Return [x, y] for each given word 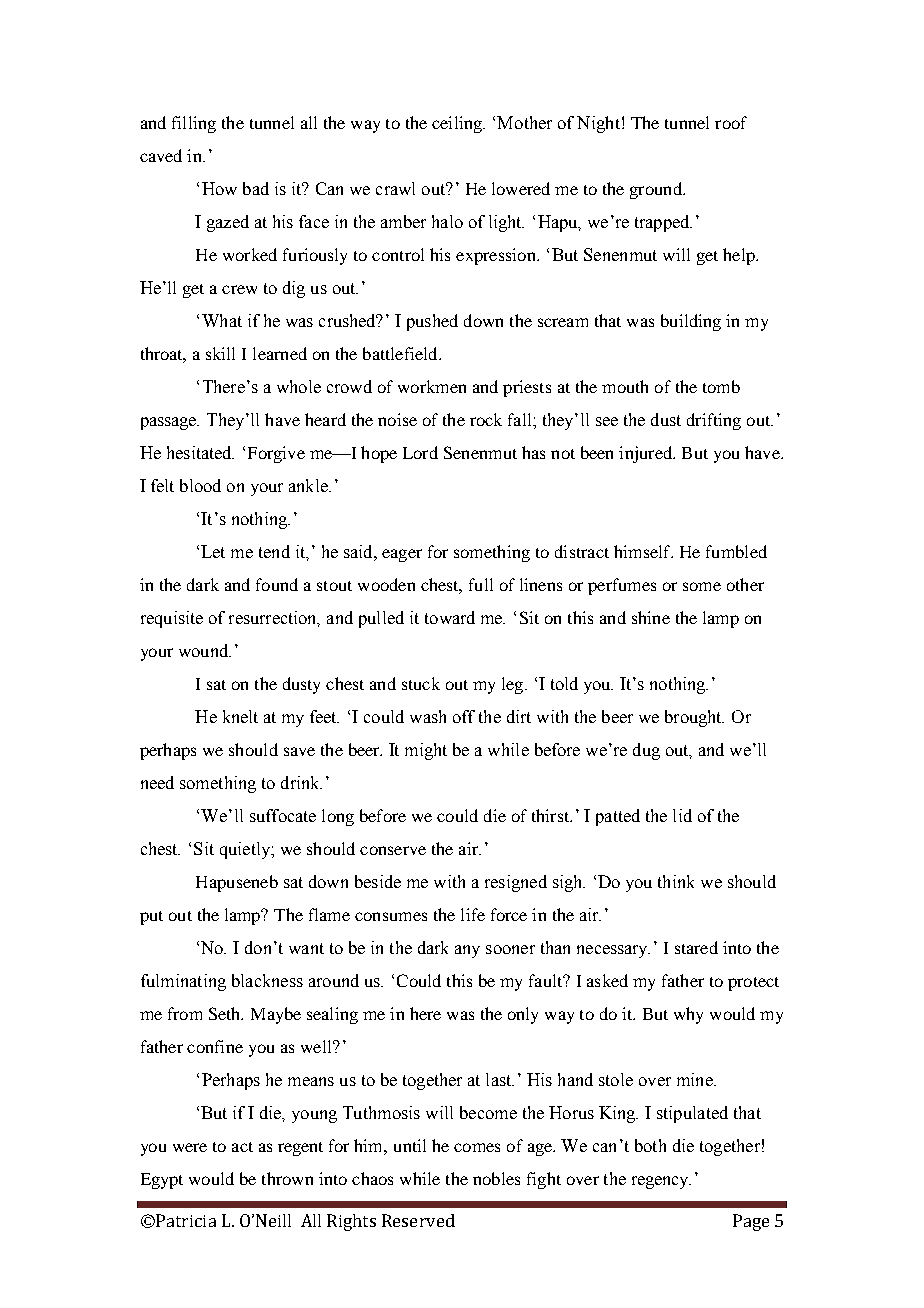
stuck [421, 683]
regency [661, 1182]
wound [205, 650]
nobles [496, 1178]
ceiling [458, 124]
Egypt [162, 1181]
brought [694, 718]
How [219, 188]
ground [657, 190]
